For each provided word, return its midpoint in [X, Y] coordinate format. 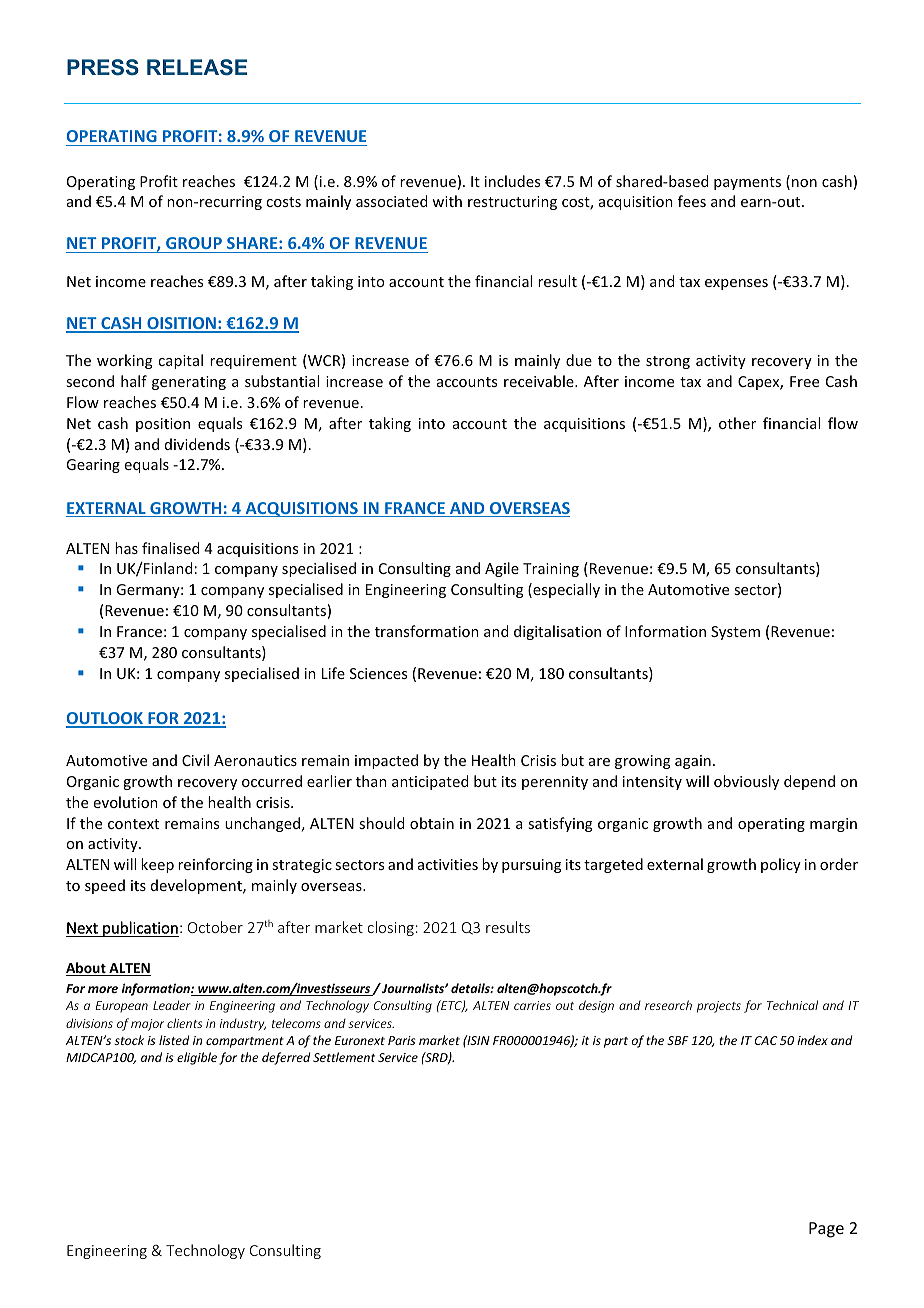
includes [512, 181]
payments [747, 183]
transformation [427, 631]
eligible [197, 1058]
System [735, 633]
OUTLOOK [105, 719]
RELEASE [197, 67]
